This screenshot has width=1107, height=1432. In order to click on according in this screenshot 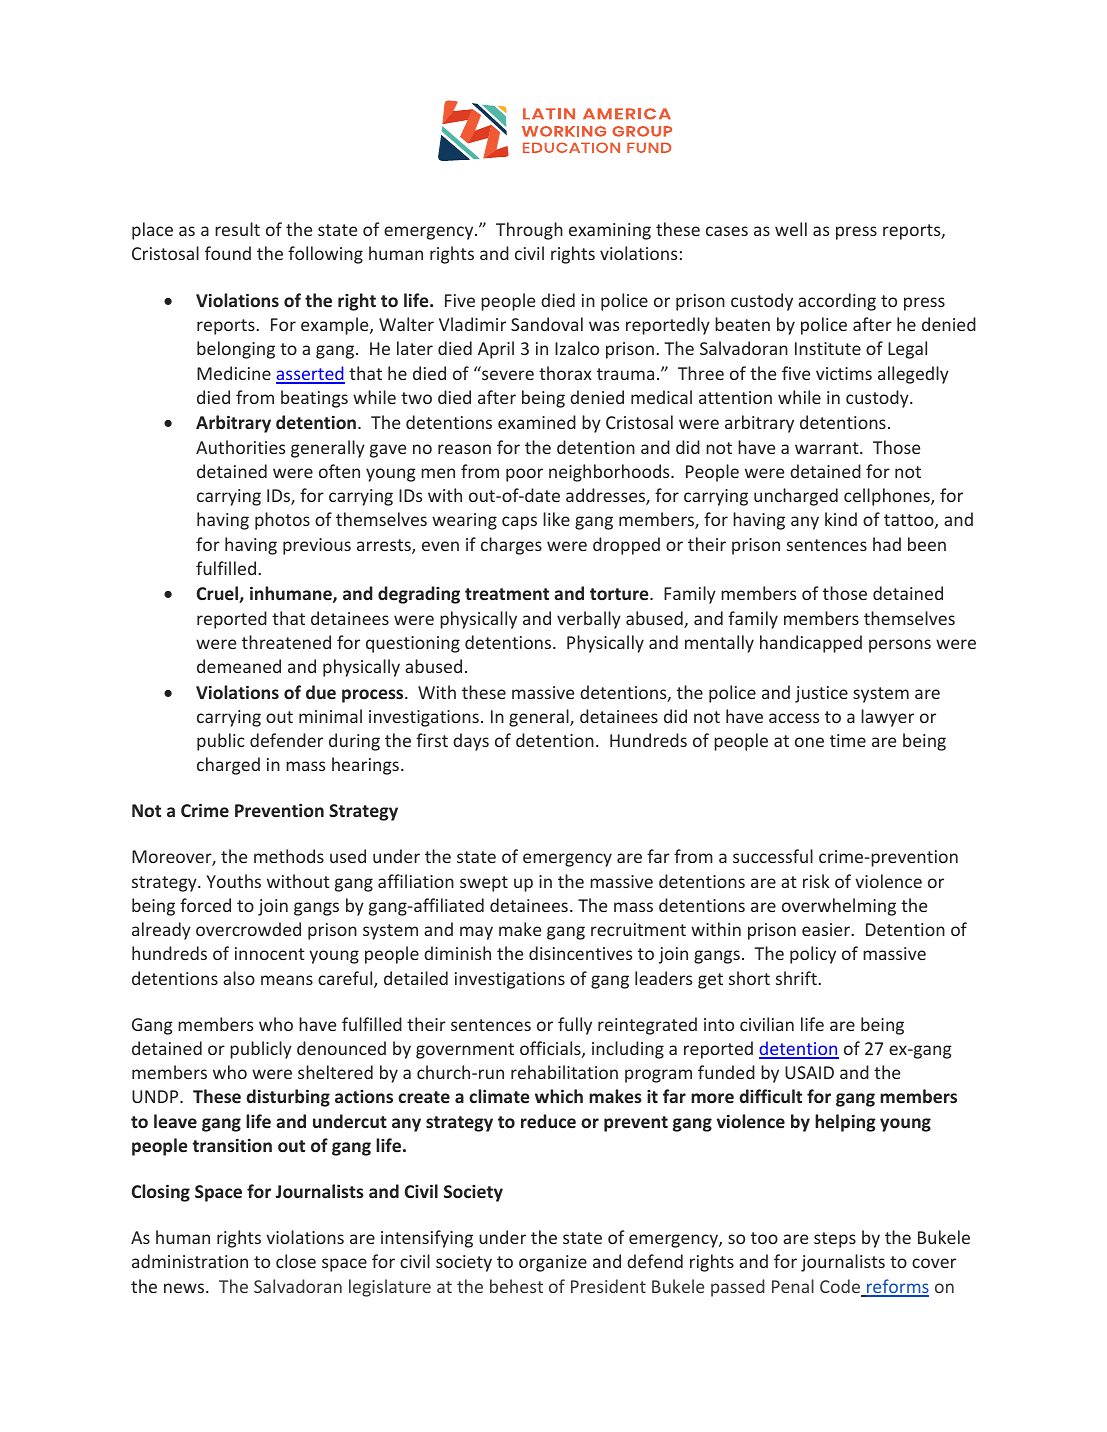, I will do `click(837, 302)`.
